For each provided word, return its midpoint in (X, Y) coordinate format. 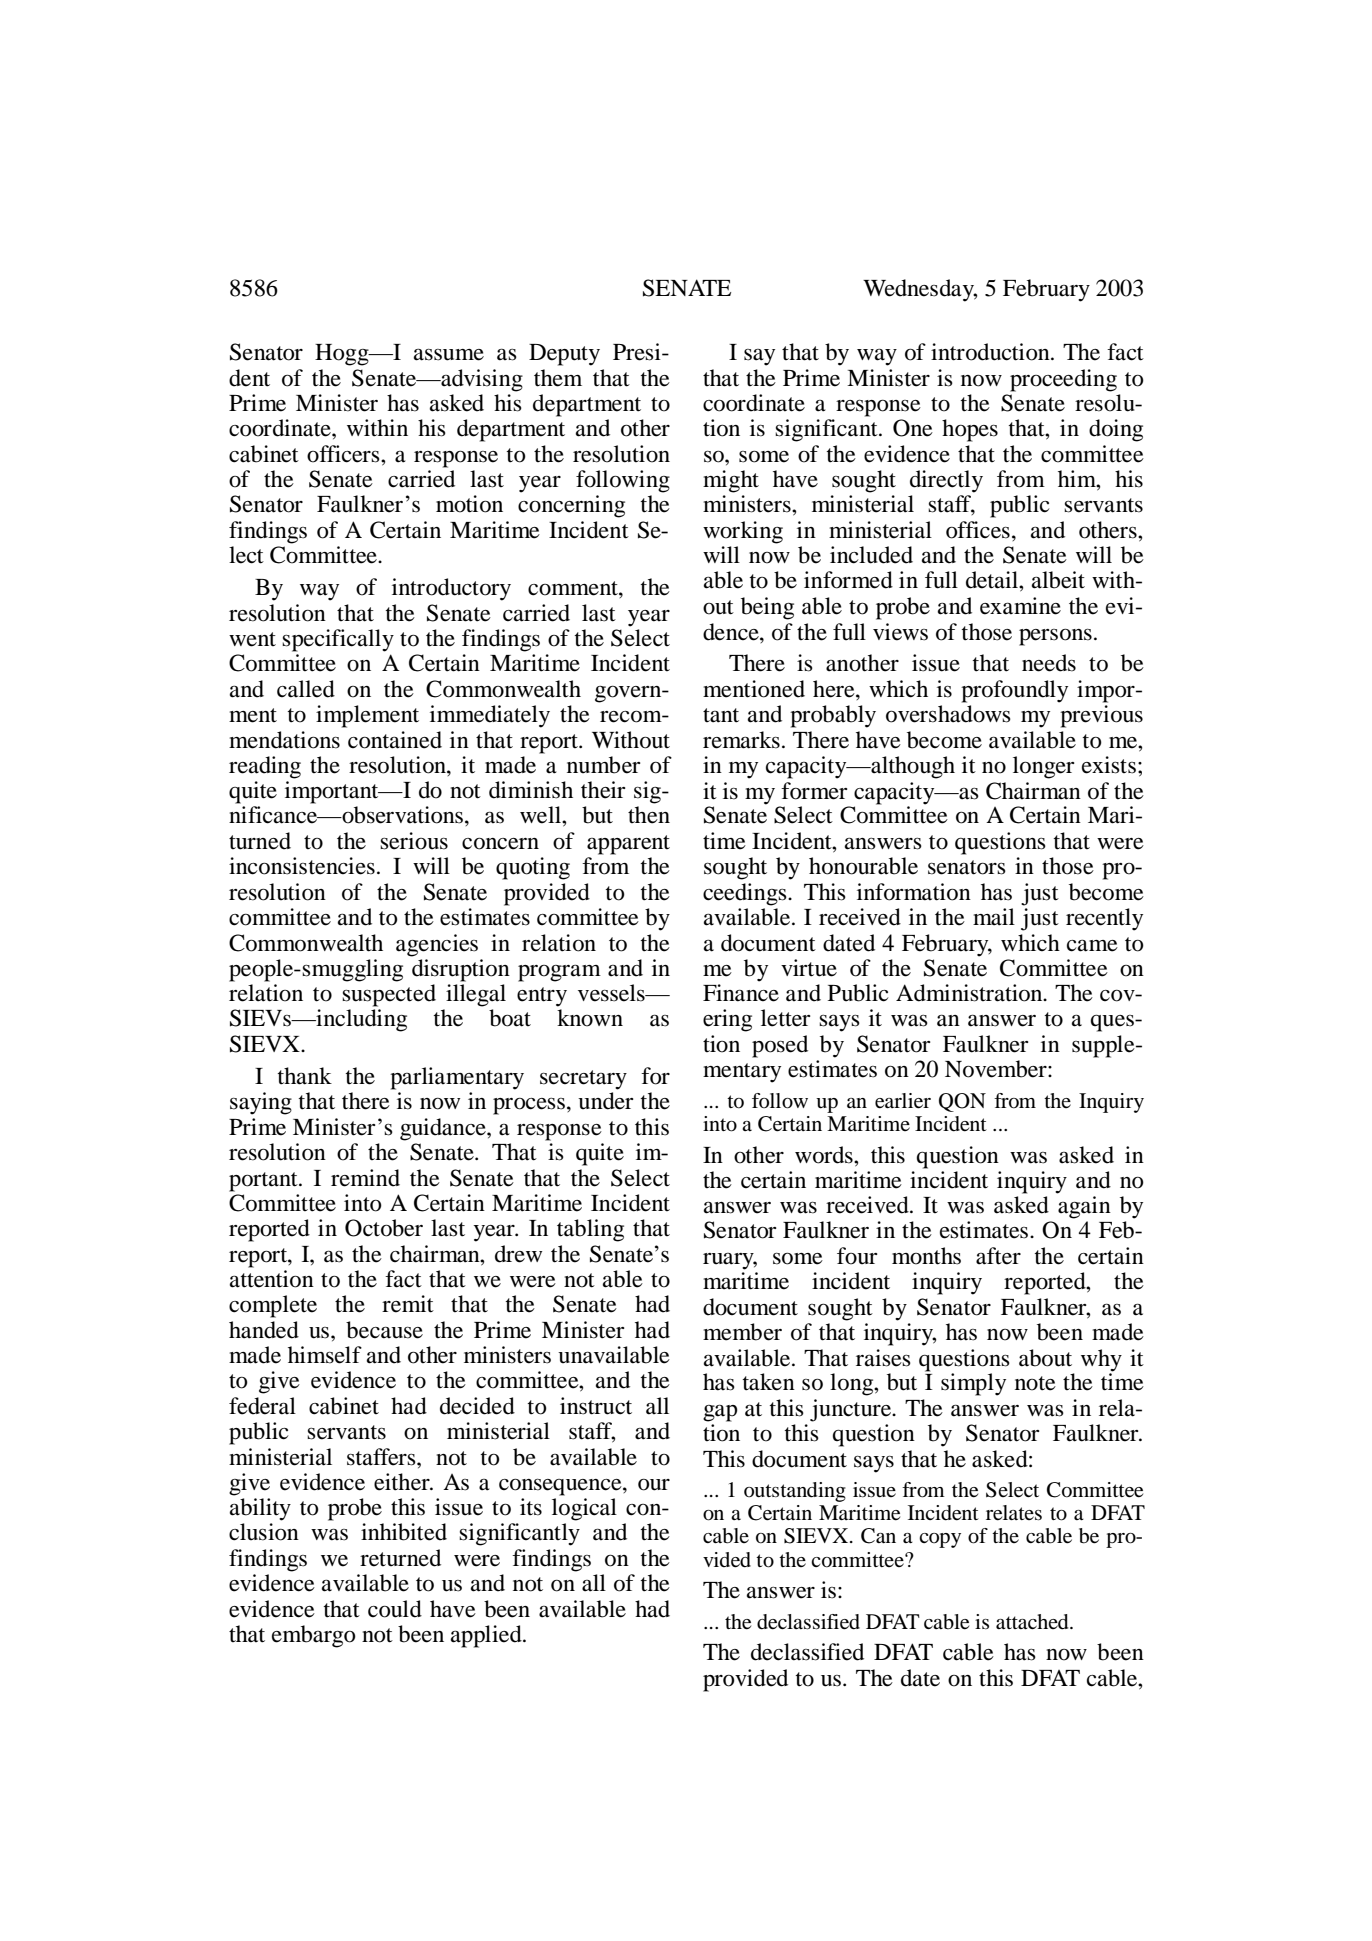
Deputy (564, 355)
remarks (741, 740)
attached (1033, 1622)
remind (365, 1178)
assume (449, 354)
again (1084, 1207)
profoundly (1014, 691)
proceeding (1063, 380)
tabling (590, 1230)
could (395, 1609)
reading (265, 767)
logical (584, 1509)
